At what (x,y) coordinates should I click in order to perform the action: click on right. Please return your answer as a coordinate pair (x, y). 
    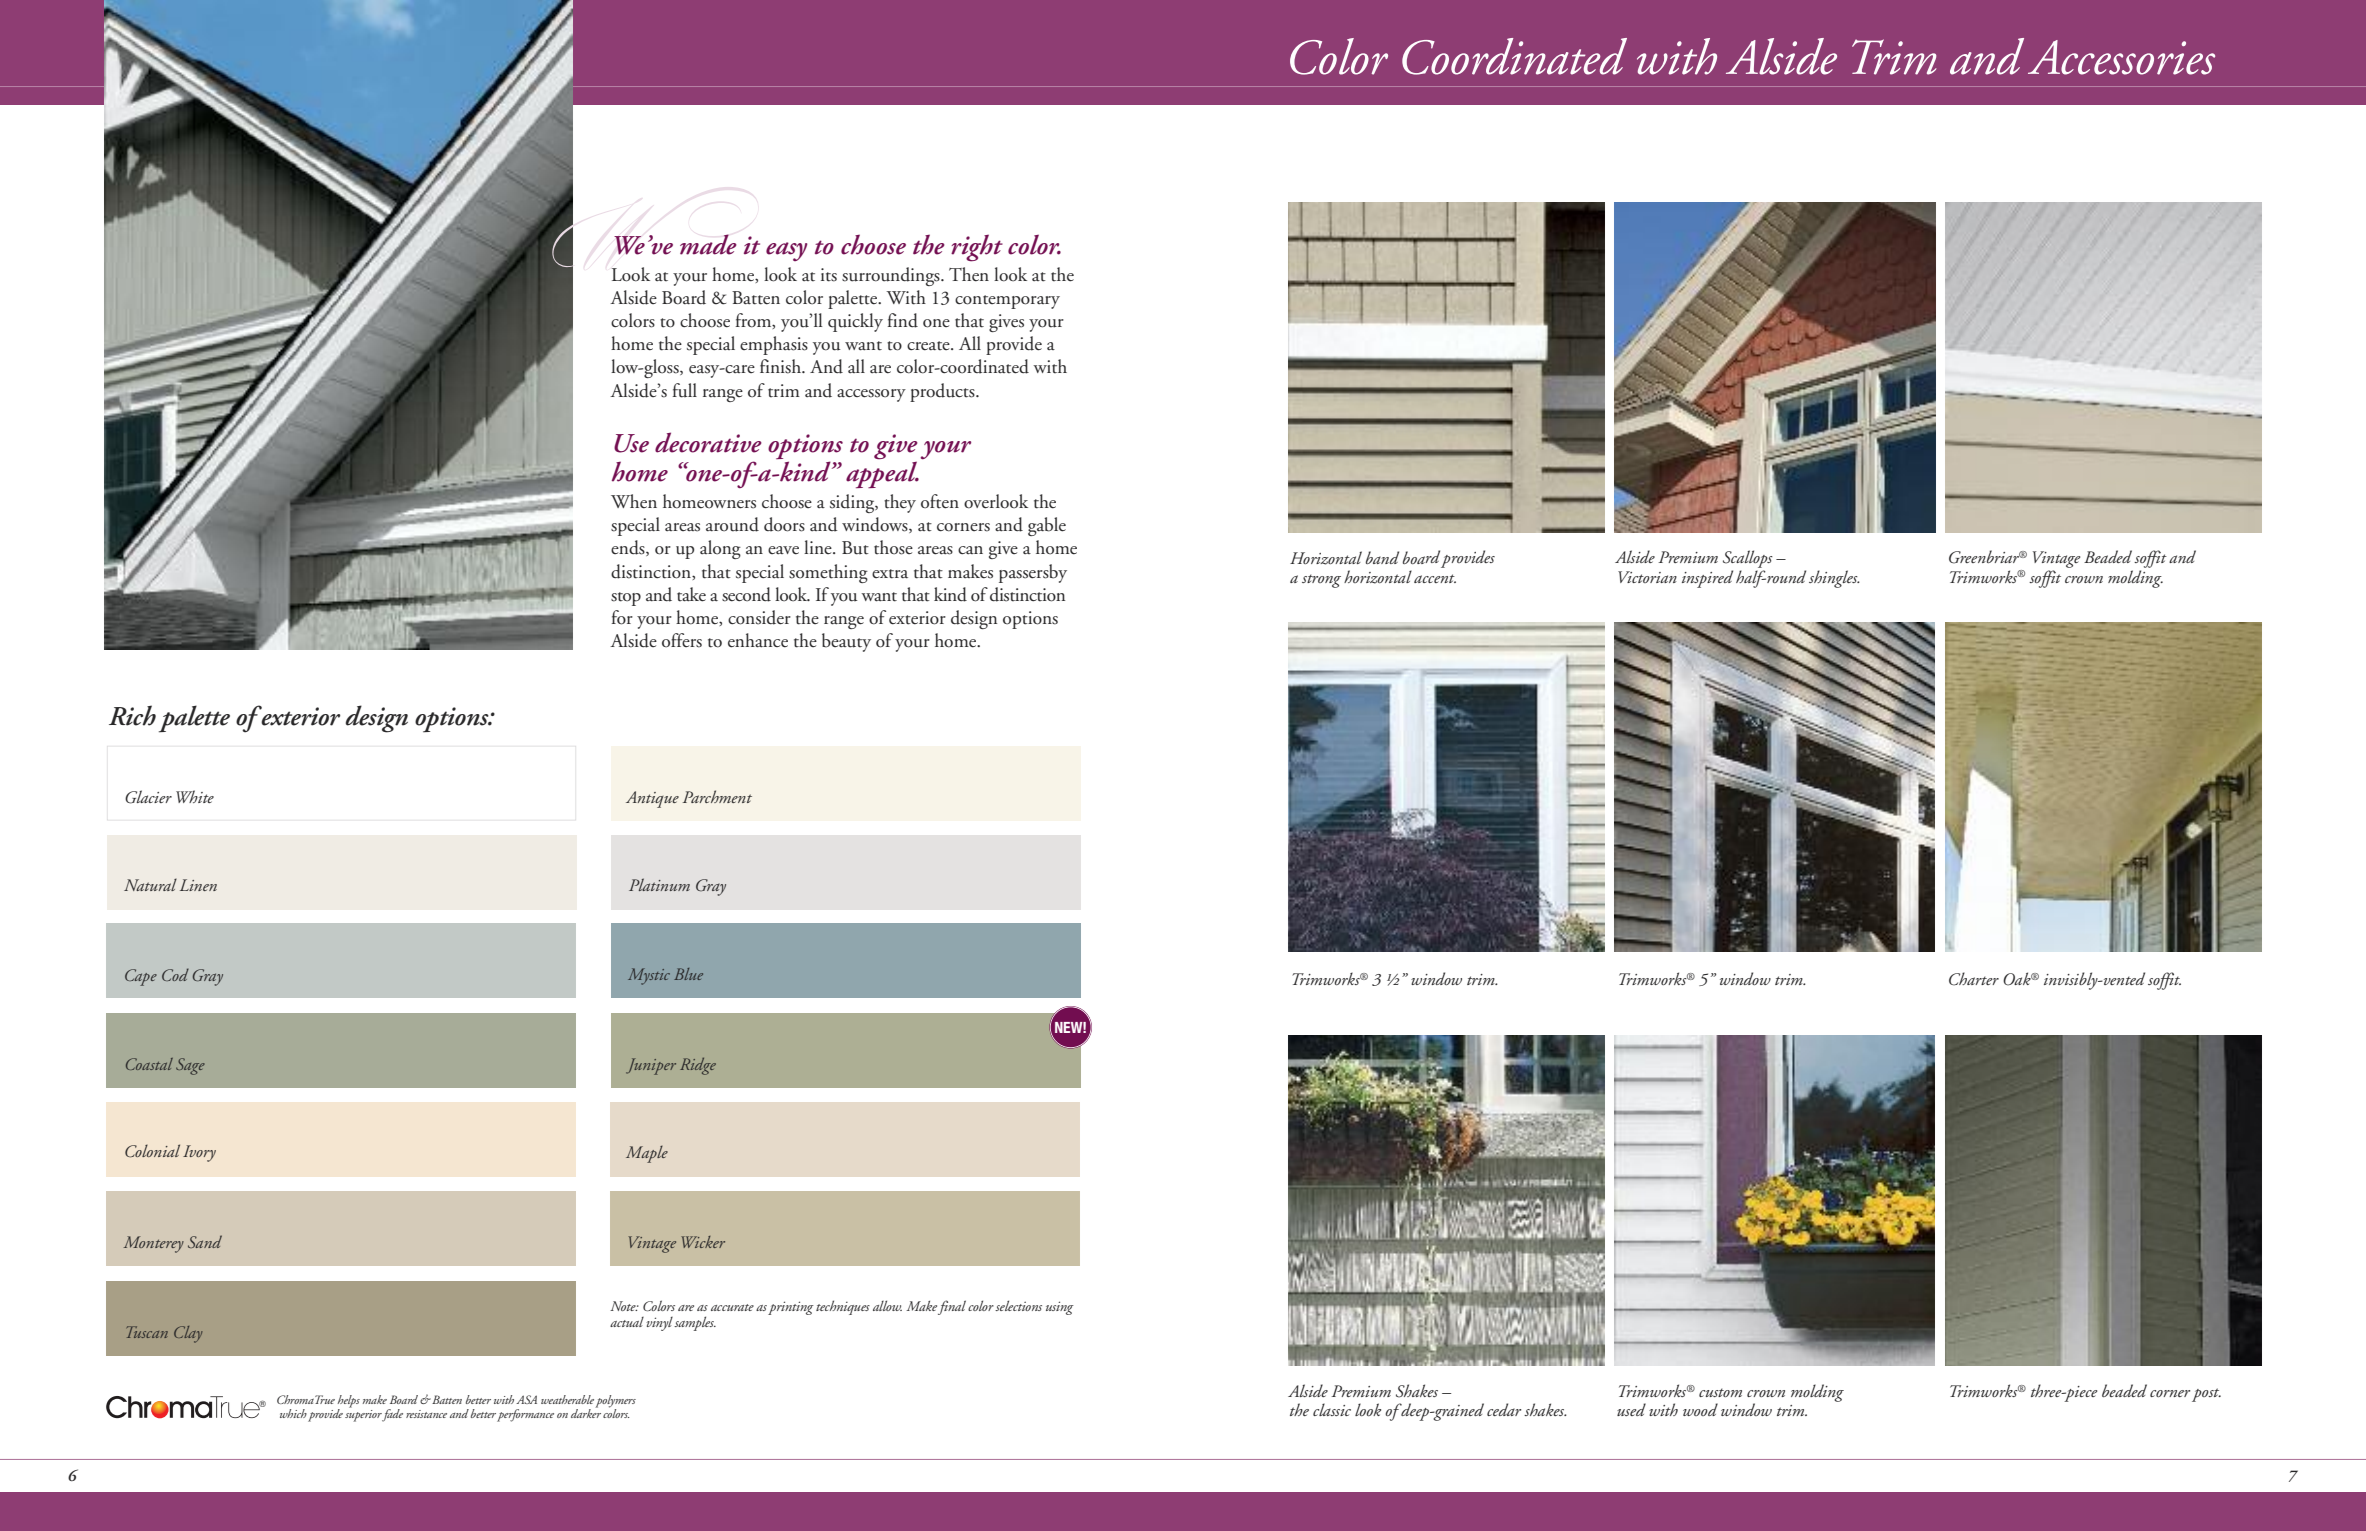
    Looking at the image, I should click on (977, 248).
